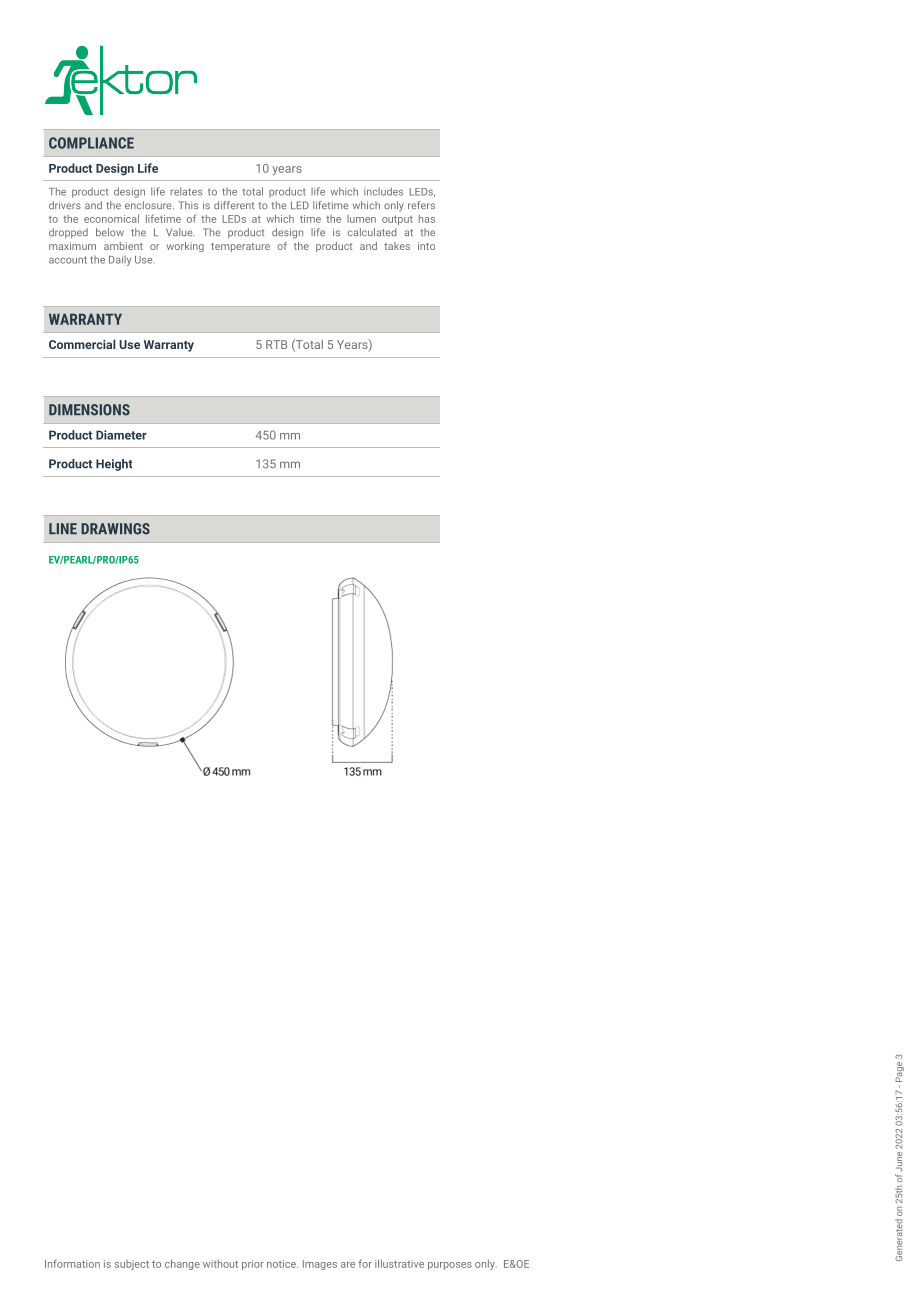 Image resolution: width=924 pixels, height=1308 pixels. Describe the element at coordinates (115, 529) in the screenshot. I see `DRAWINGS` at that location.
